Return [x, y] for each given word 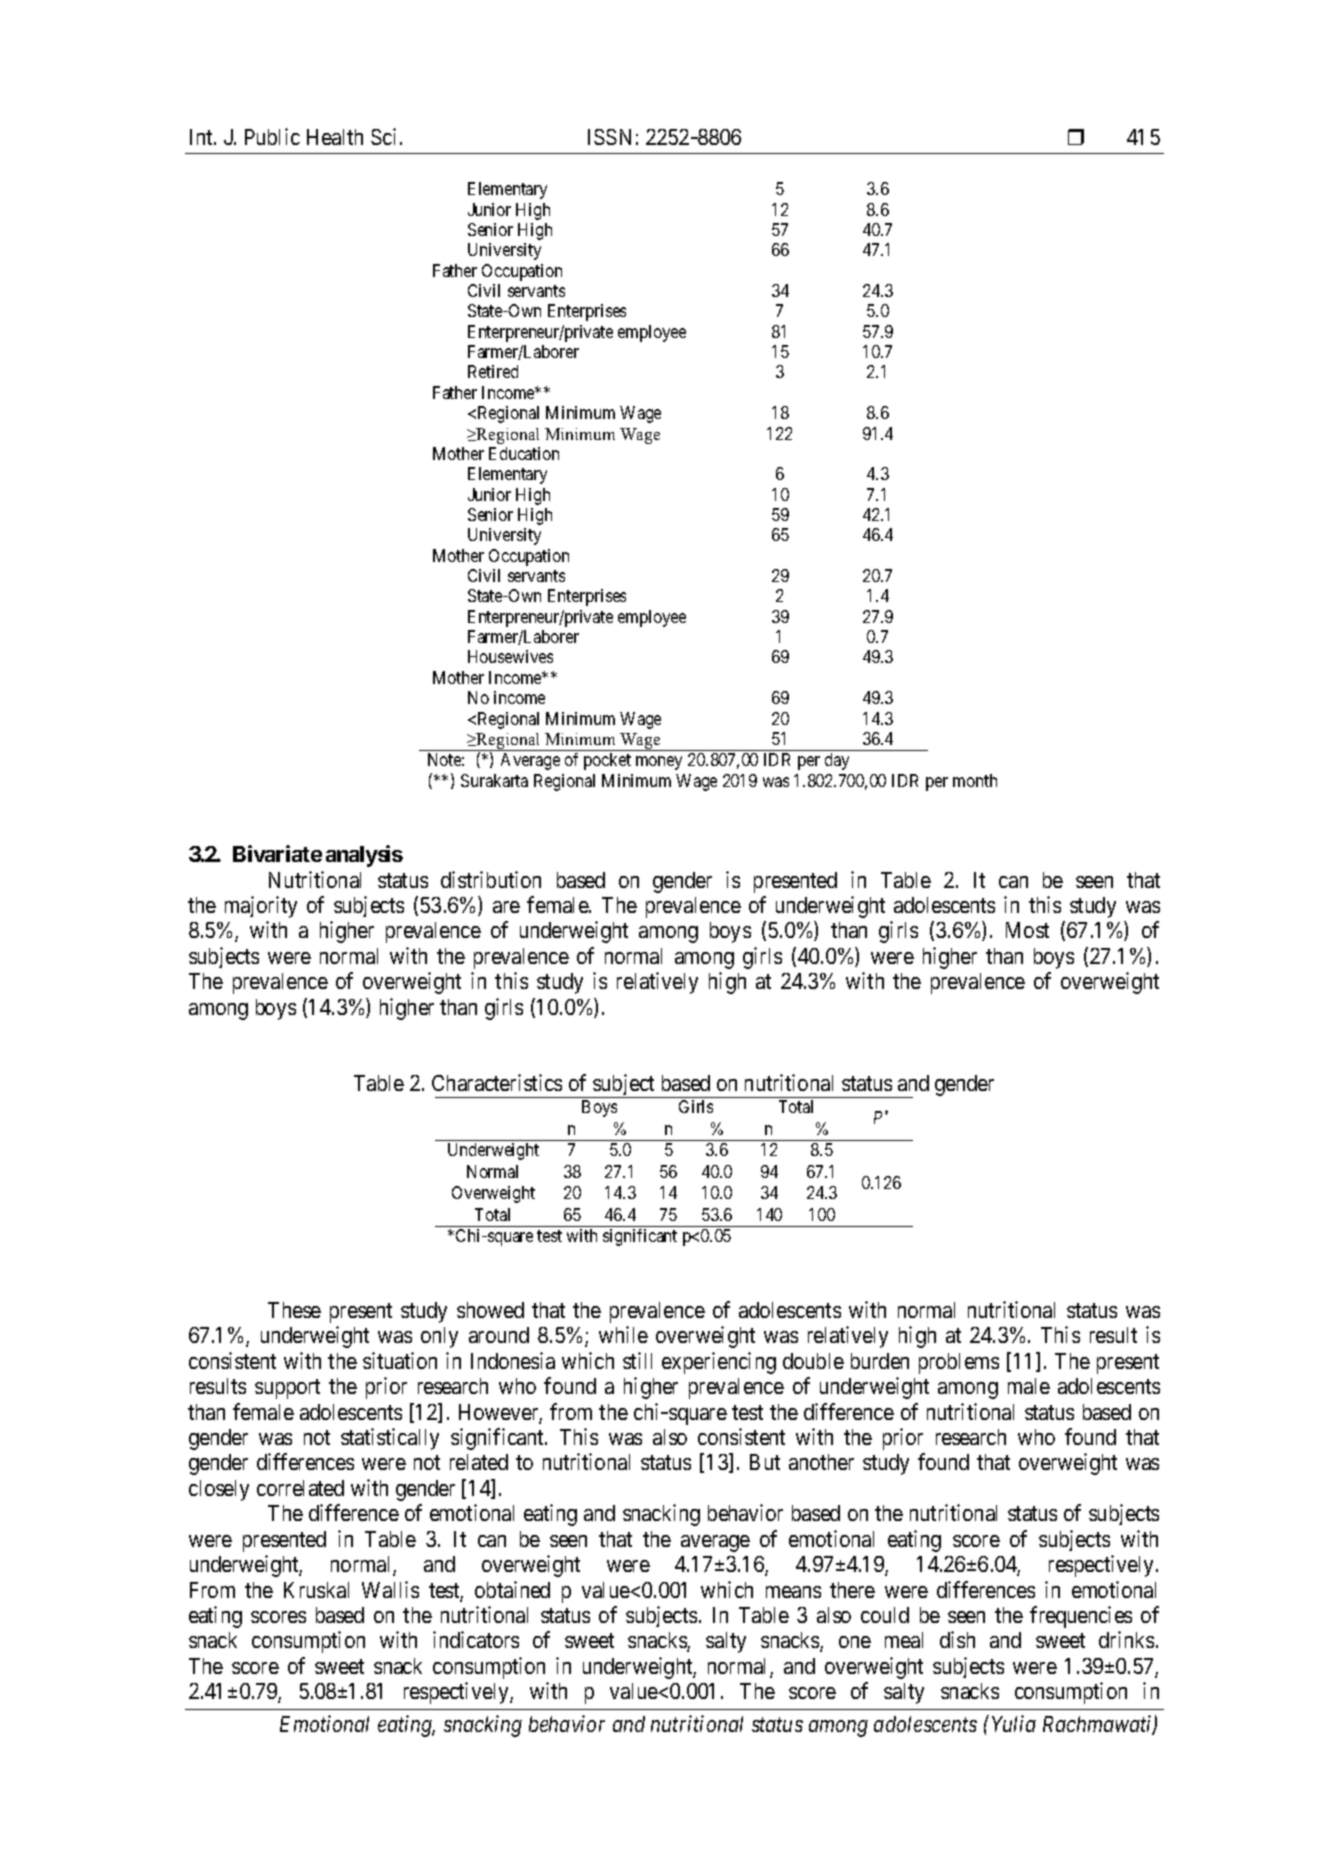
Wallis [390, 1589]
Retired [493, 371]
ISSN [609, 137]
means [793, 1592]
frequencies [1081, 1617]
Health [335, 137]
